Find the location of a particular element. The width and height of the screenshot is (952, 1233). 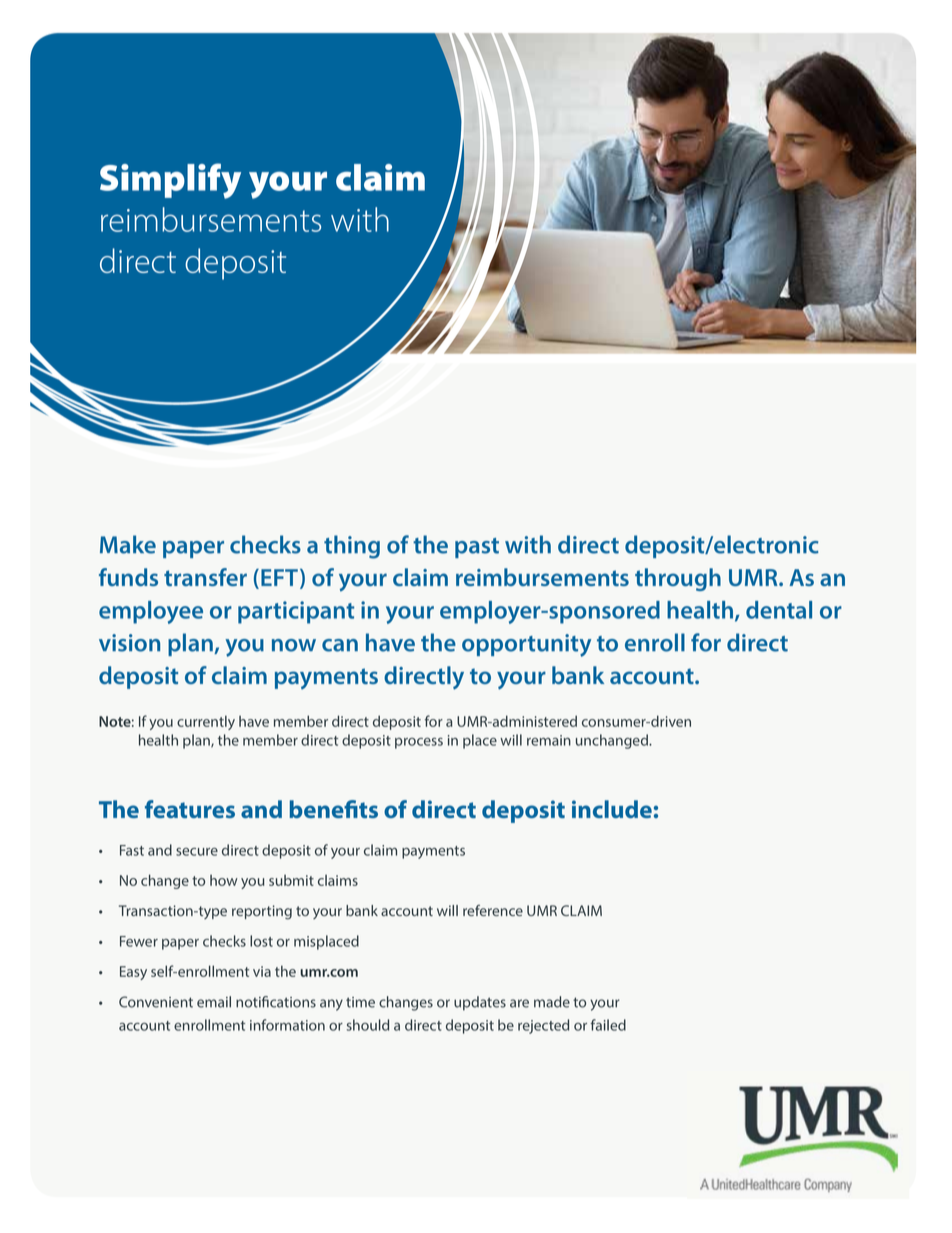

process is located at coordinates (419, 743).
